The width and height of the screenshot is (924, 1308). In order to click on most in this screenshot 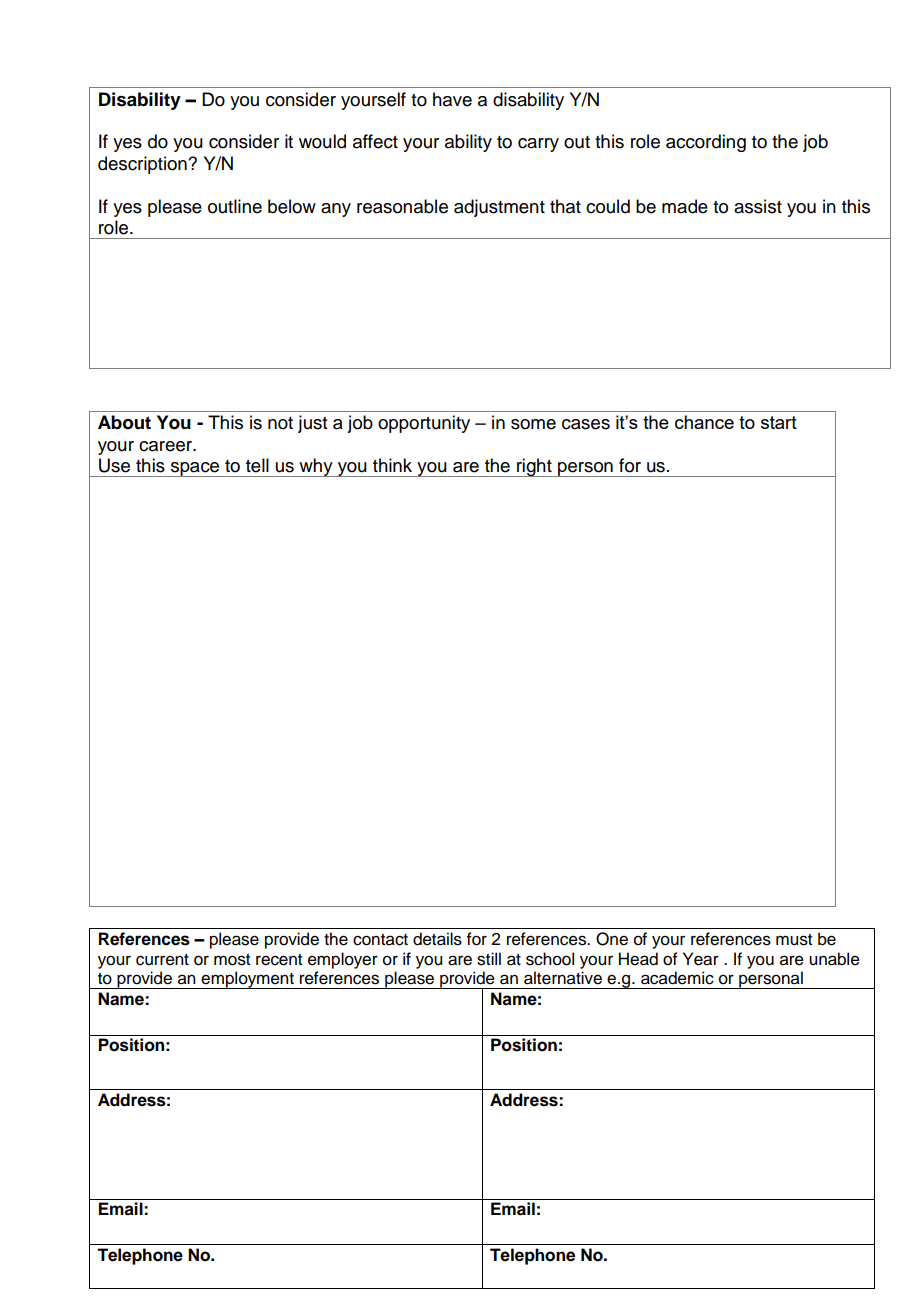, I will do `click(232, 960)`.
